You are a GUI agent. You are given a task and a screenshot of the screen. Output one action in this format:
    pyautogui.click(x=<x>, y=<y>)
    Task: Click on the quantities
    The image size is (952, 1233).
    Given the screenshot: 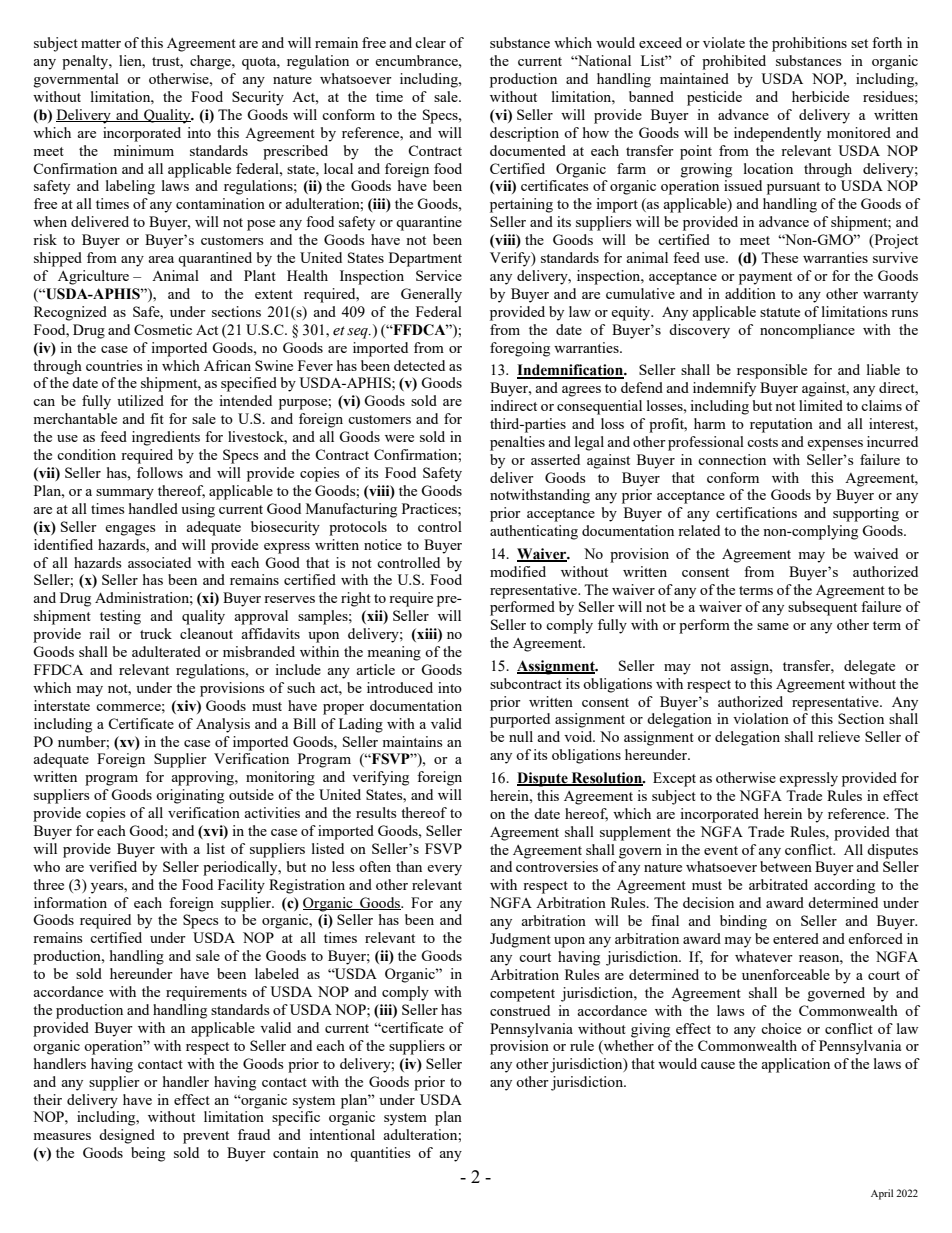 What is the action you would take?
    pyautogui.click(x=380, y=1154)
